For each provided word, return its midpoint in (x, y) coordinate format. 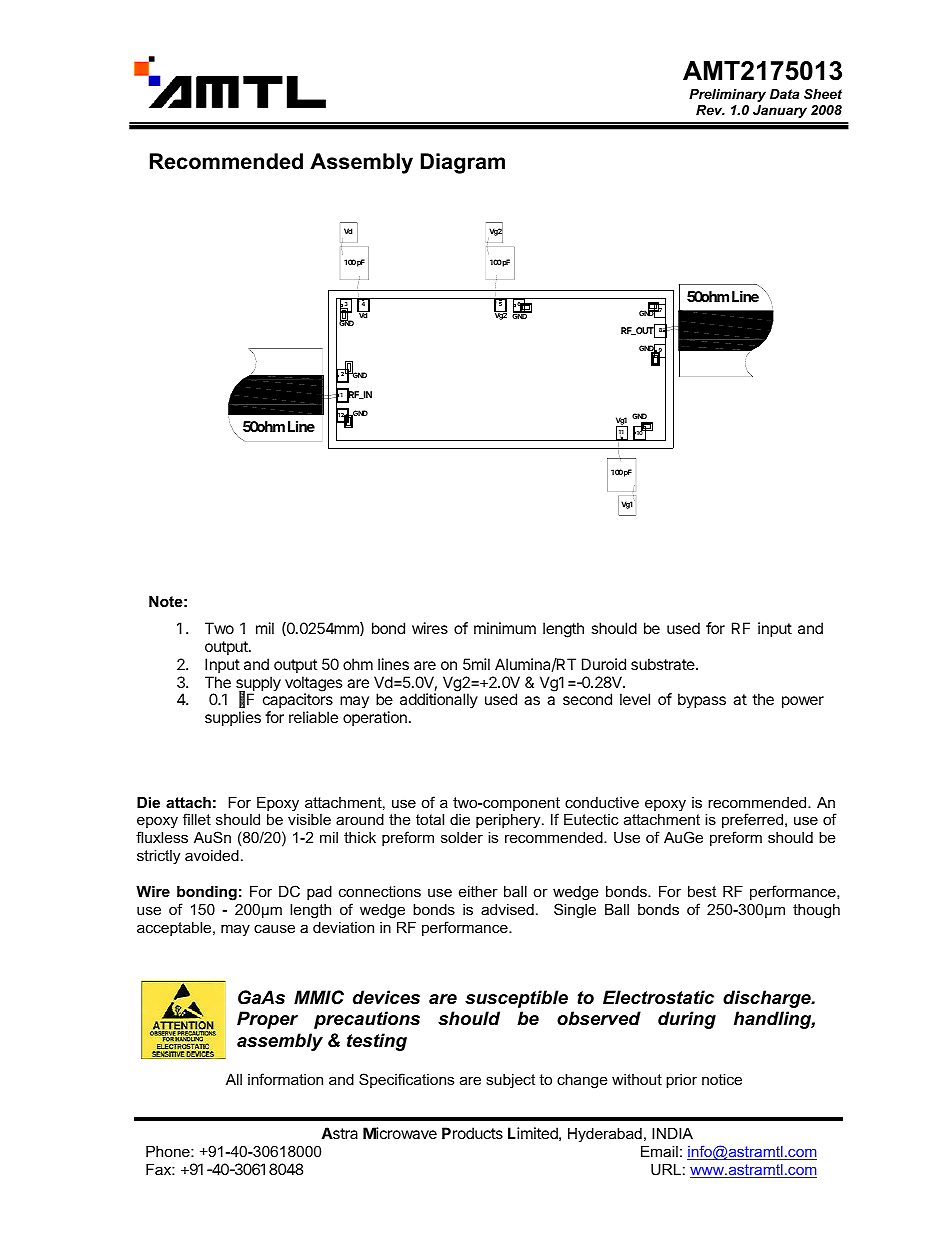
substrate (664, 664)
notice (722, 1079)
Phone (169, 1151)
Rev (710, 110)
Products (472, 1133)
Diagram (463, 163)
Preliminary (727, 95)
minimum (505, 628)
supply (258, 685)
